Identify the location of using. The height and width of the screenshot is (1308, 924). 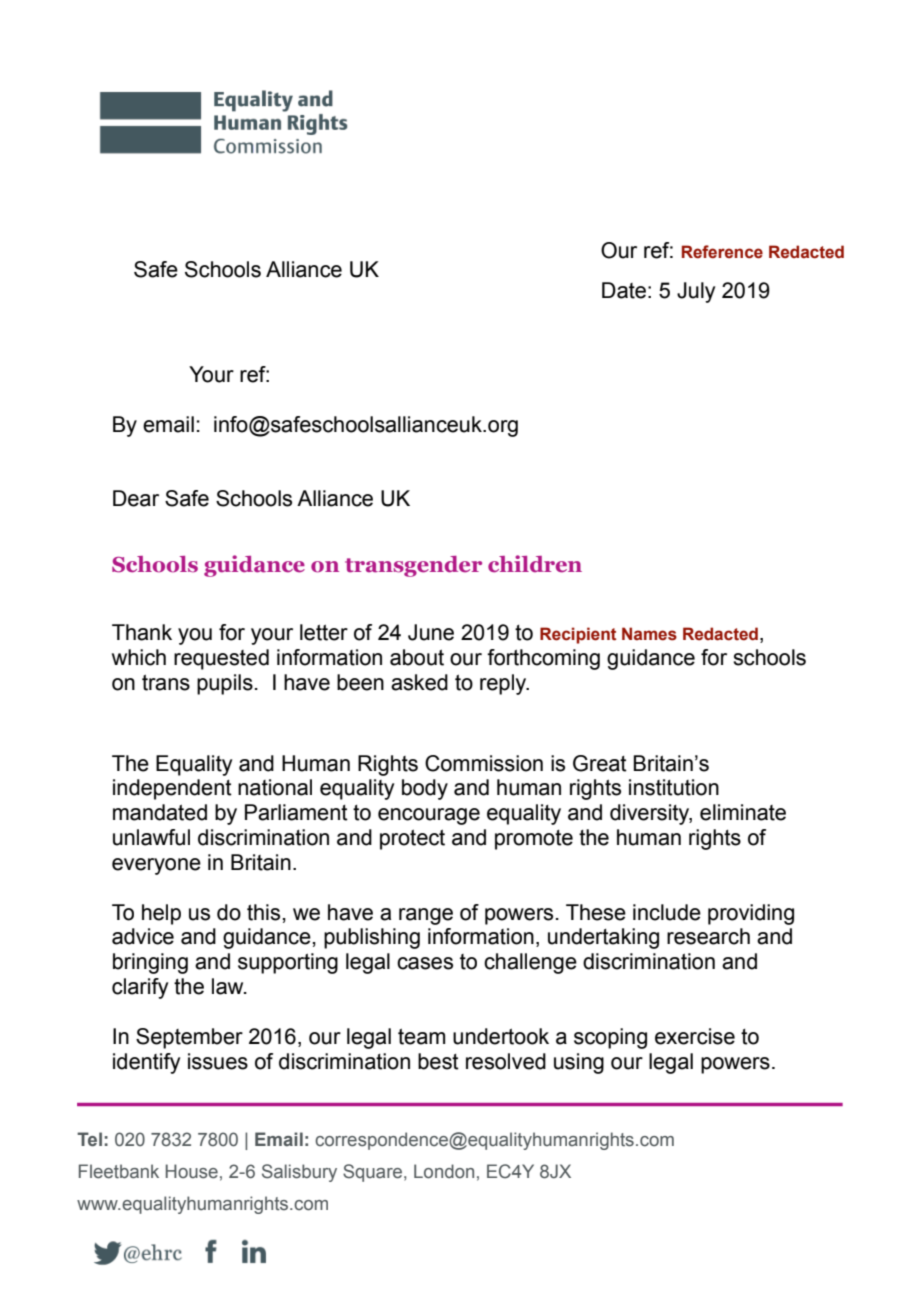
(579, 1063).
